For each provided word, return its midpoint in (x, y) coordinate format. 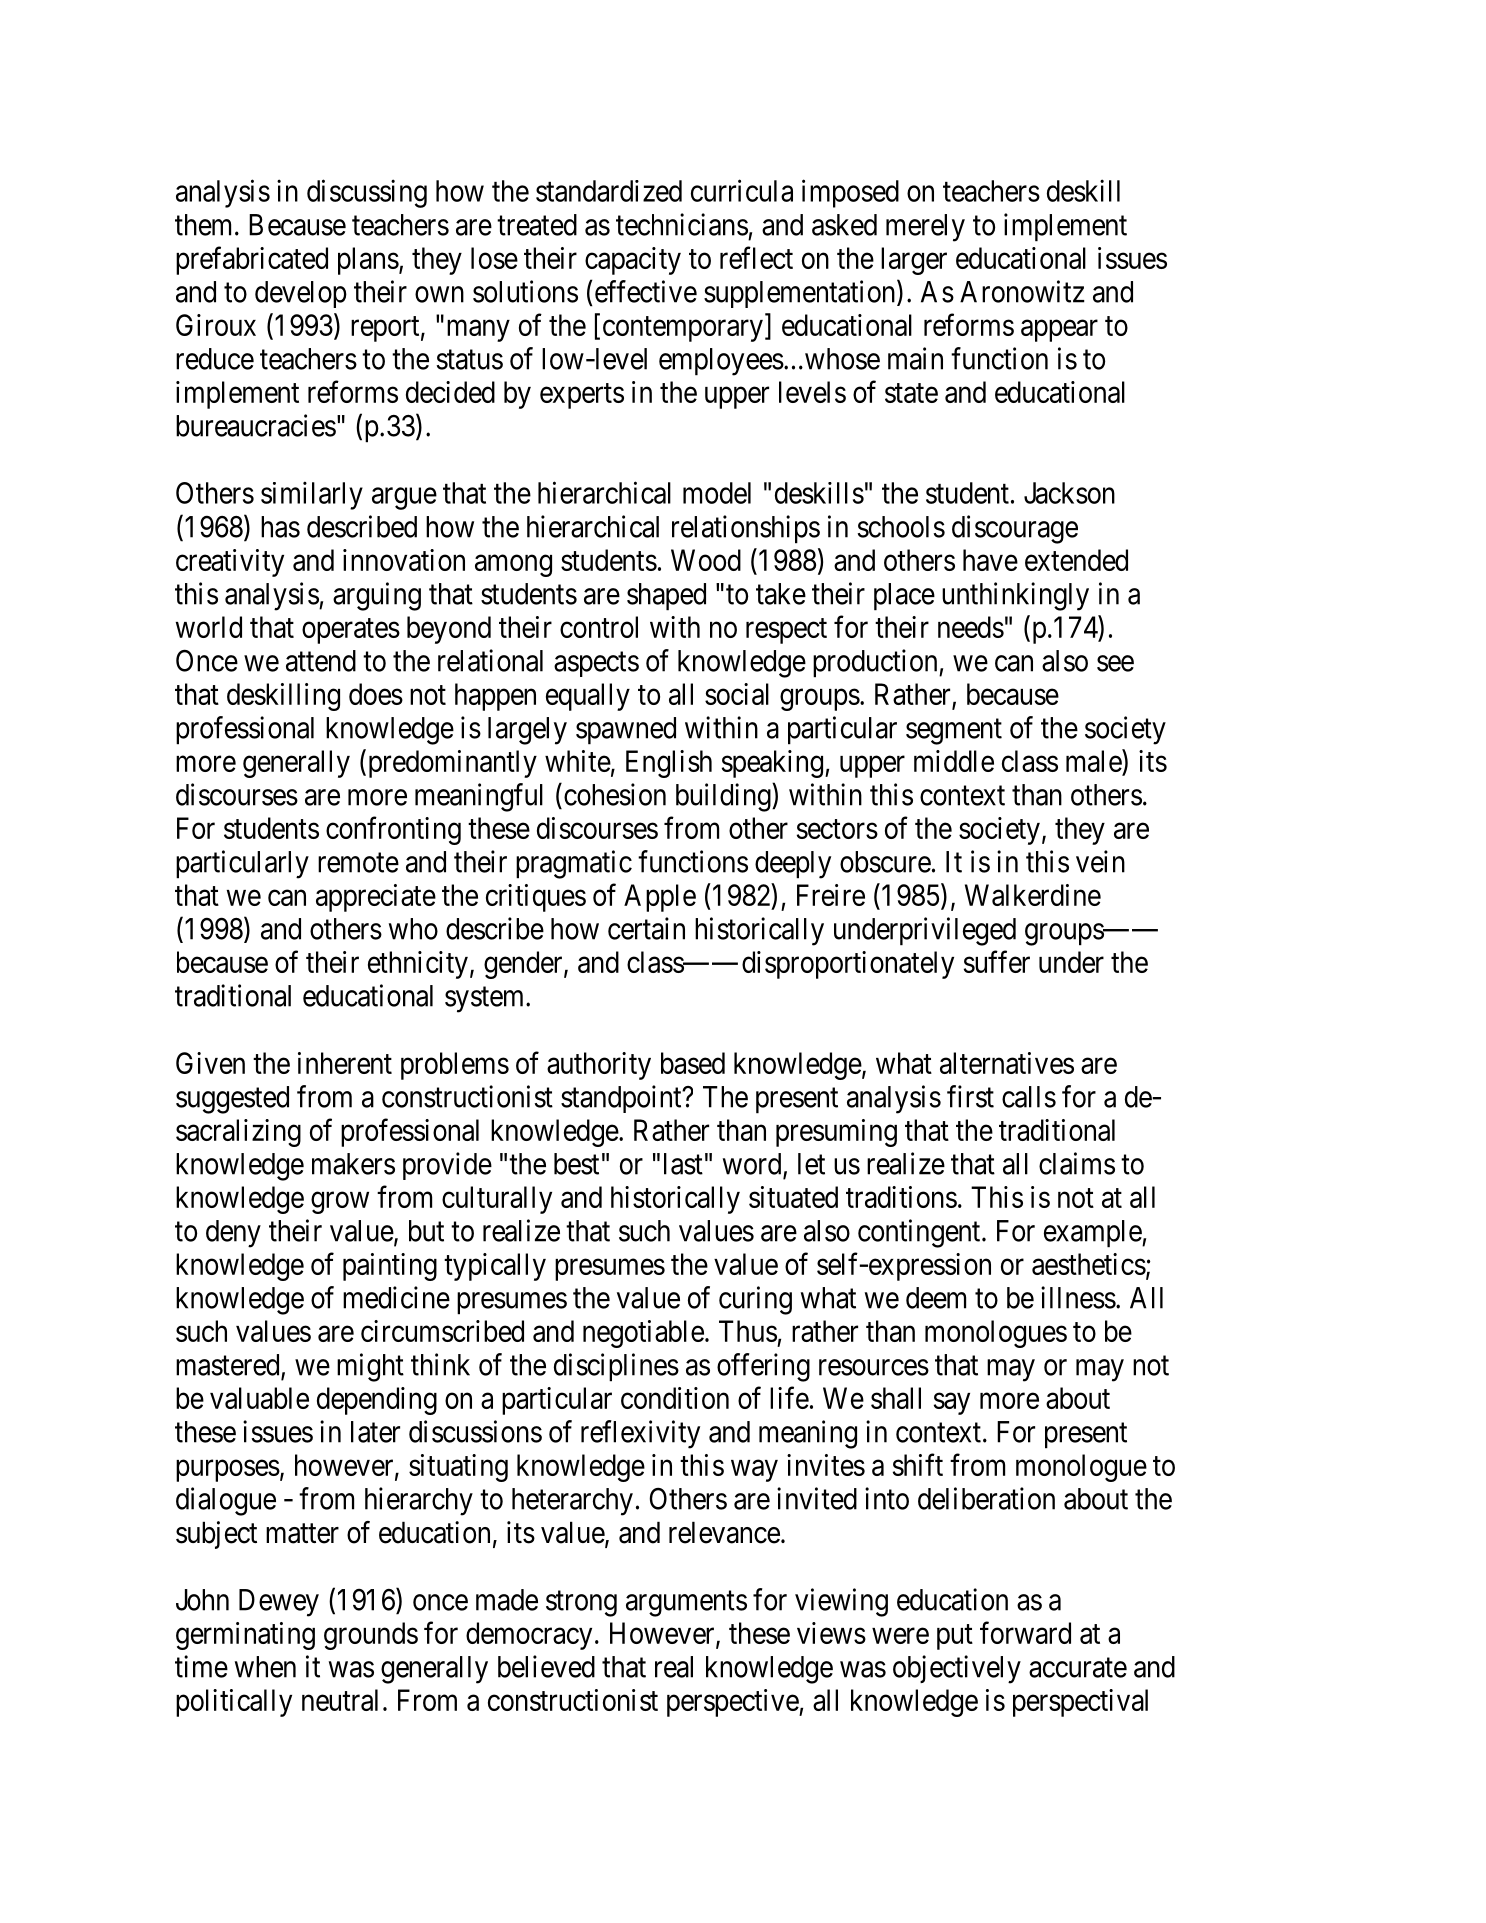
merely (925, 228)
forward (1025, 1632)
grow (340, 1203)
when (265, 1667)
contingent (920, 1233)
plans (368, 261)
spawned (626, 731)
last (683, 1164)
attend (321, 661)
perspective (733, 1703)
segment (954, 732)
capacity (633, 261)
